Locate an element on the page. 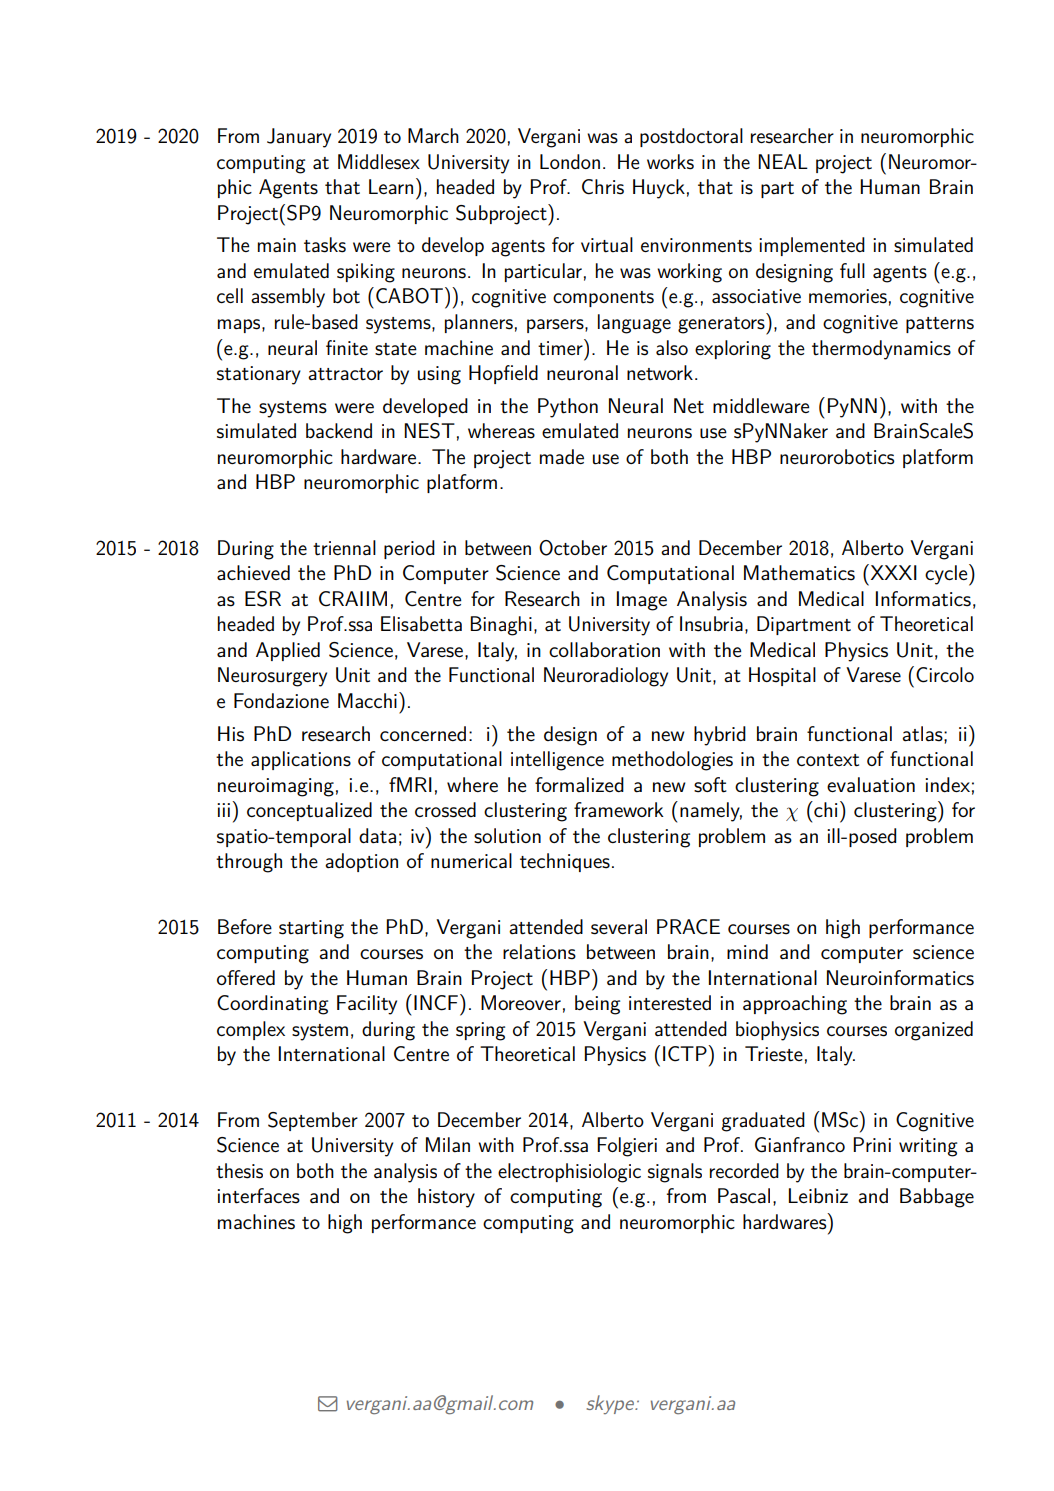  NEAL is located at coordinates (783, 161).
